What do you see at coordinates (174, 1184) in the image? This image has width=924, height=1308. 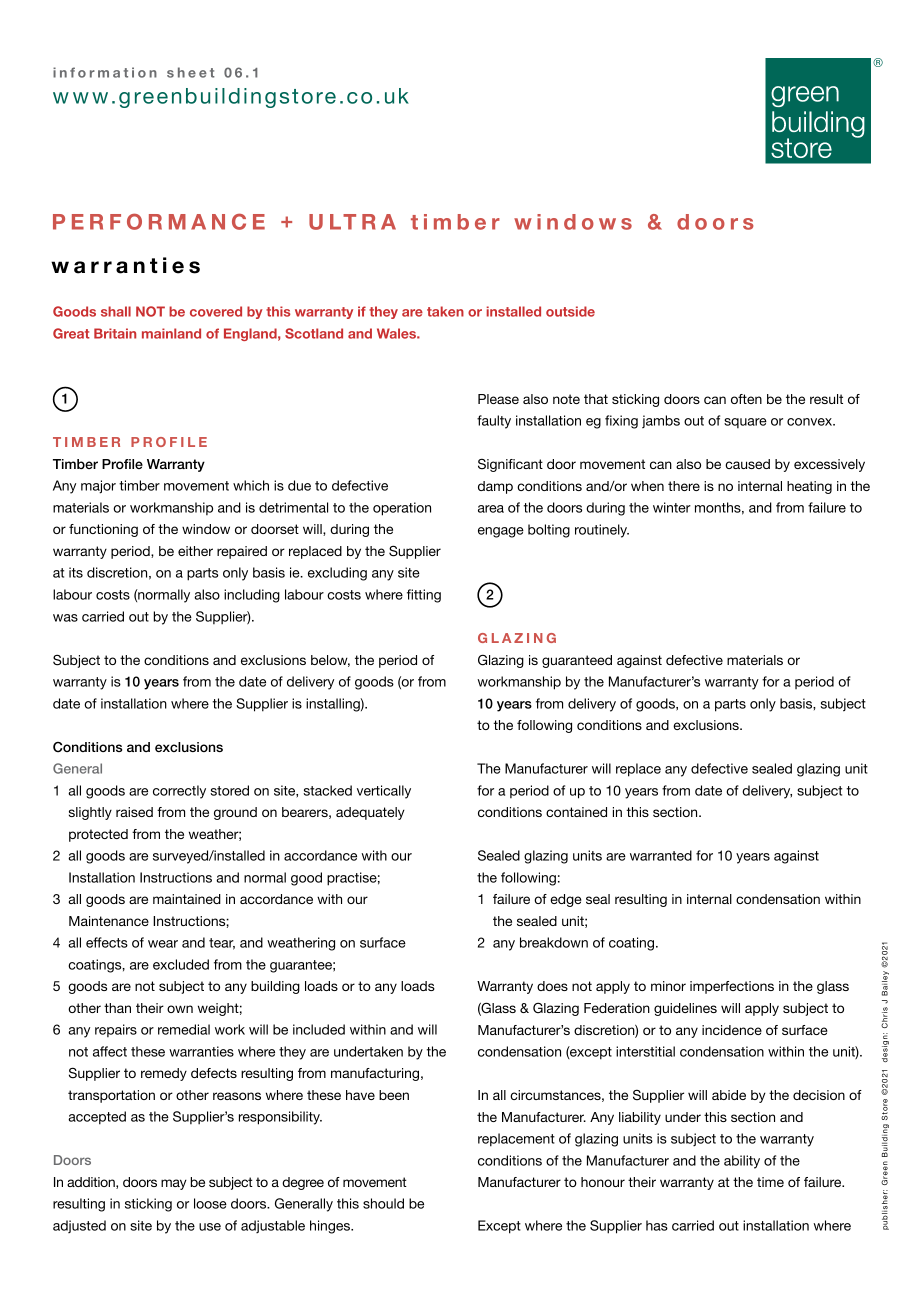 I see `may` at bounding box center [174, 1184].
